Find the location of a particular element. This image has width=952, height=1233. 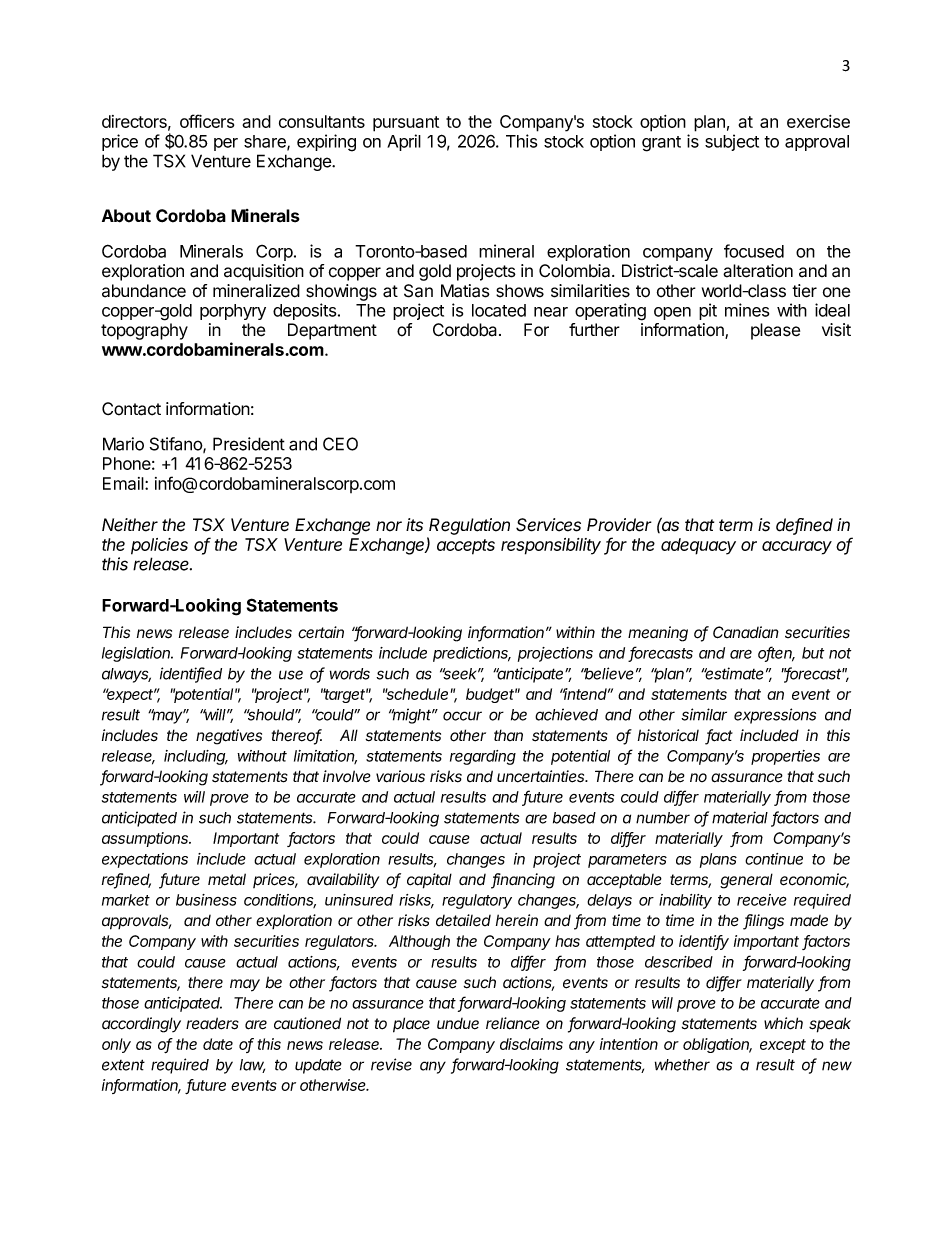

subject is located at coordinates (732, 142).
